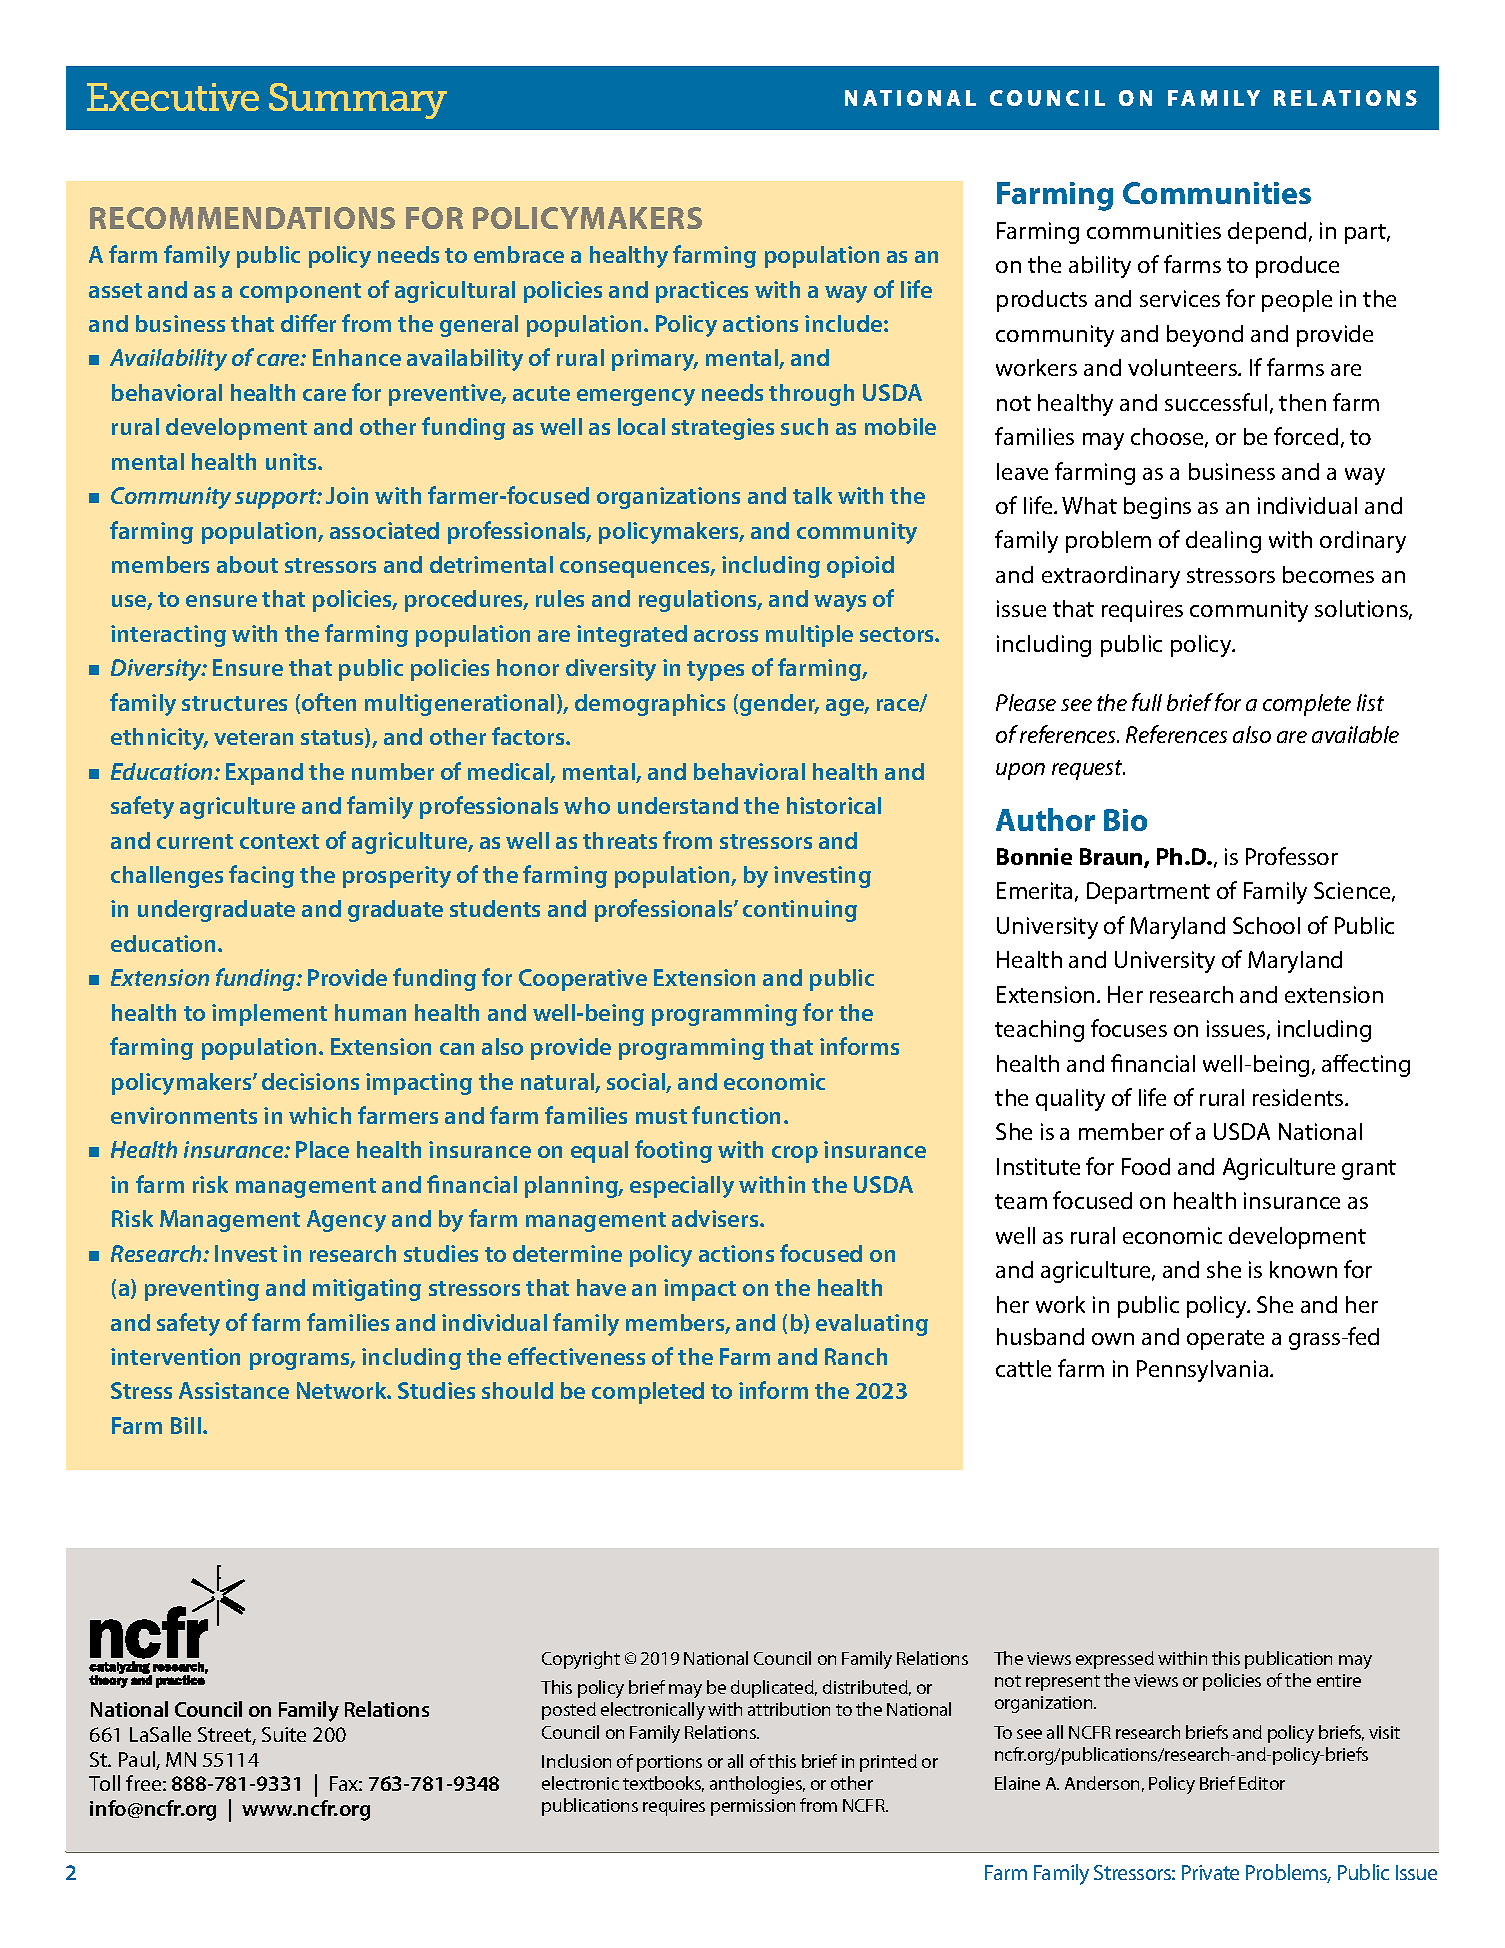  What do you see at coordinates (1147, 702) in the image?
I see `full` at bounding box center [1147, 702].
